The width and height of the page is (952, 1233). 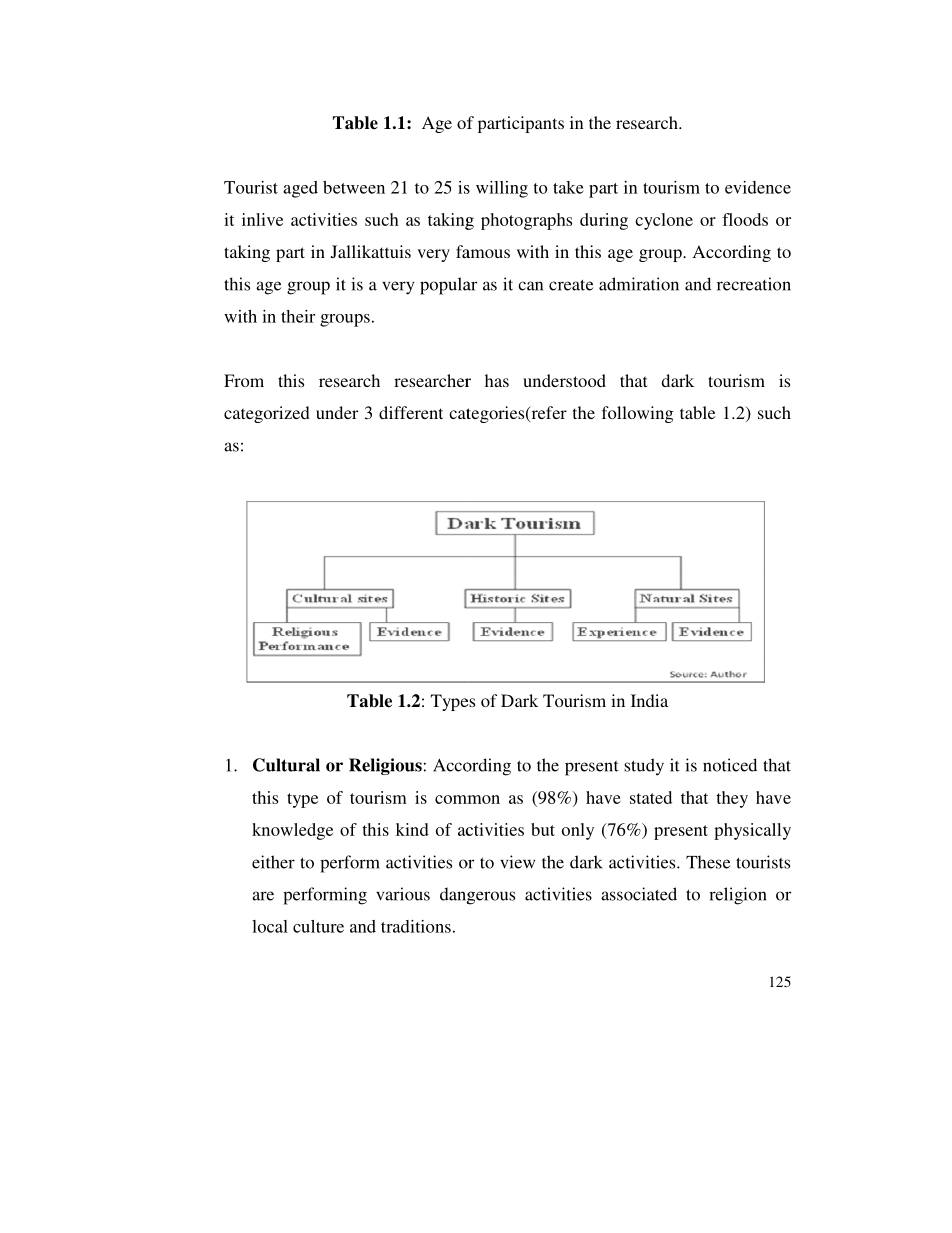 I want to click on their, so click(x=298, y=316).
